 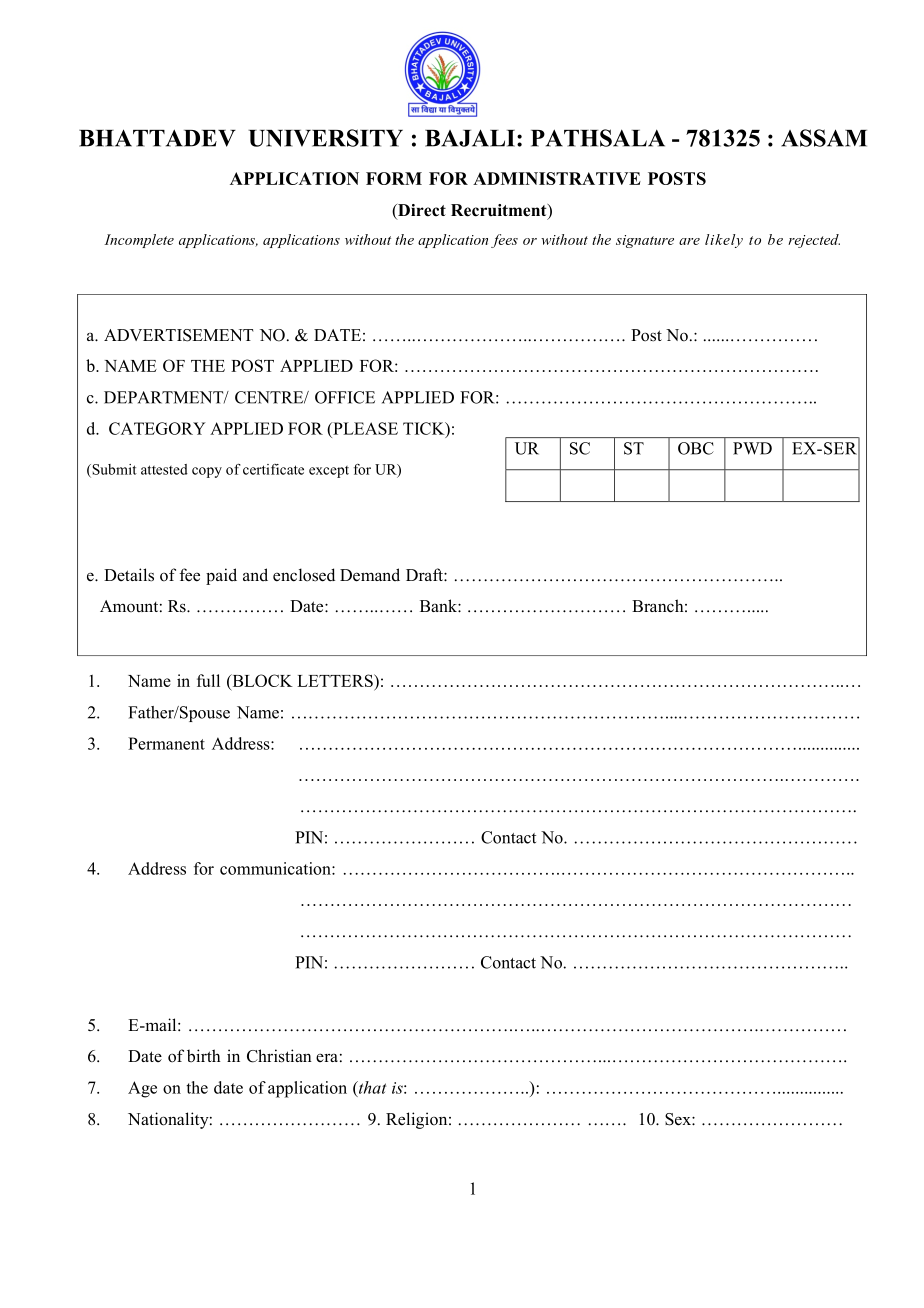 I want to click on full, so click(x=208, y=680).
